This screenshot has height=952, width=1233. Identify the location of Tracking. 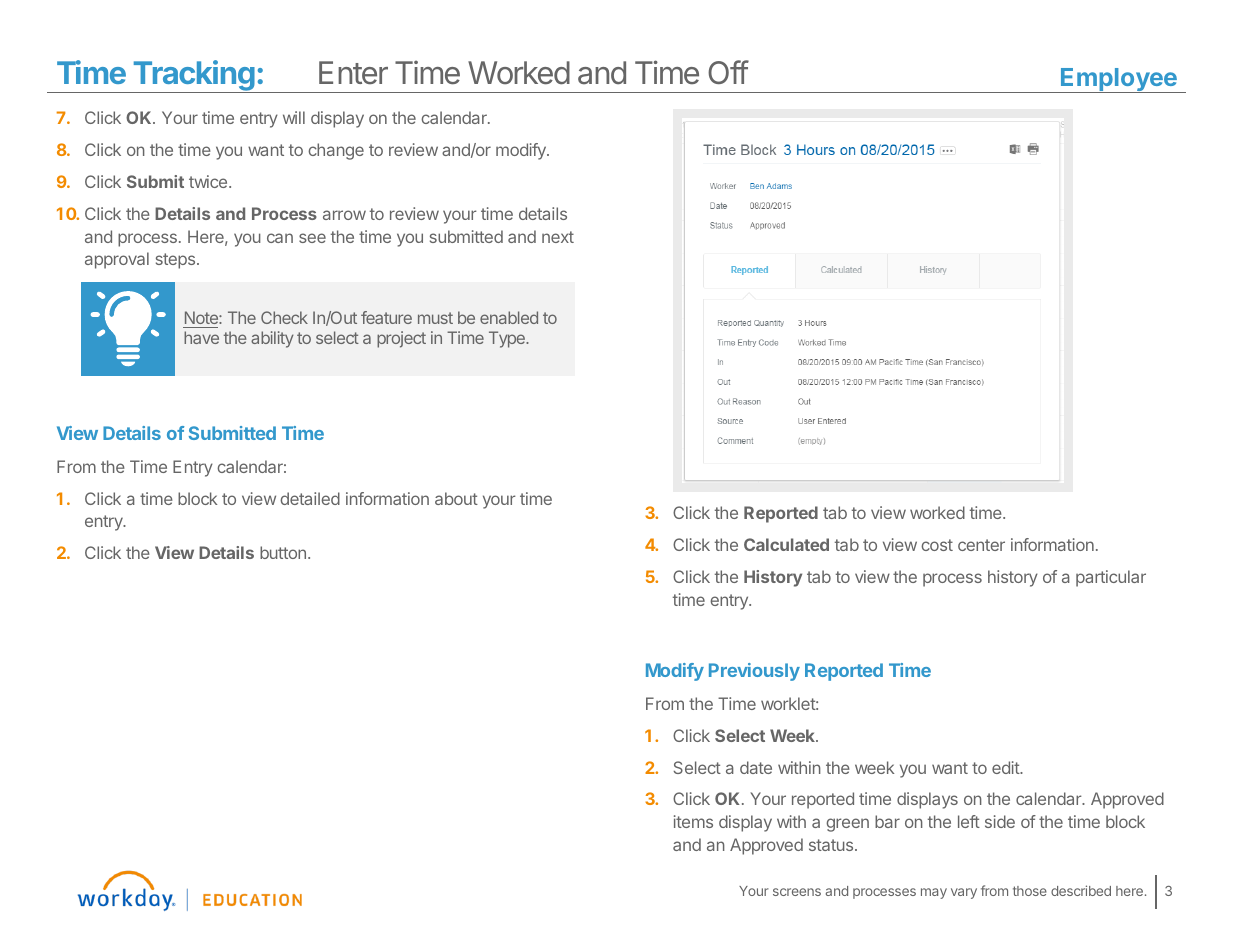
(194, 76).
